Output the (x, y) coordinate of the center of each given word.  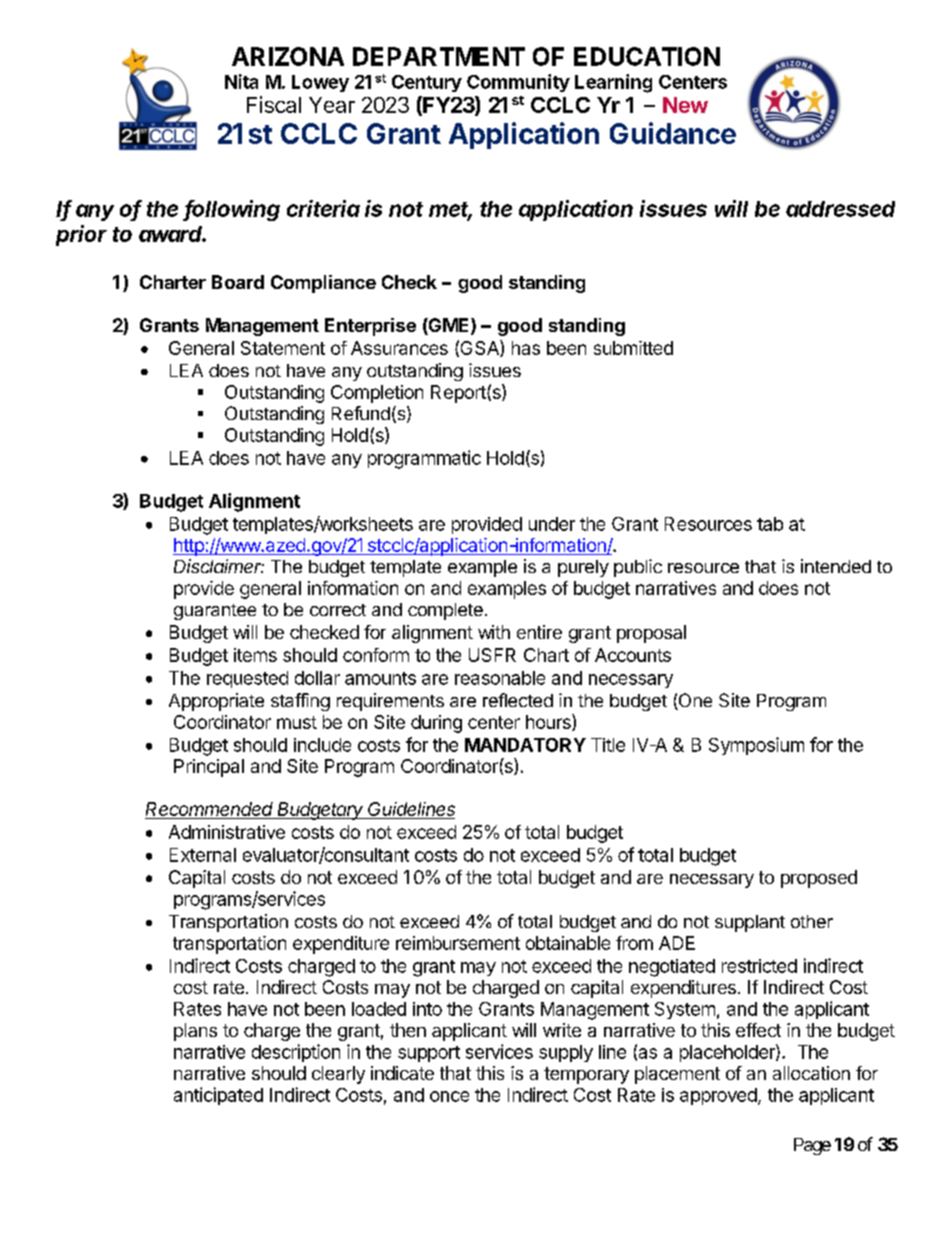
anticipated (218, 1096)
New (685, 105)
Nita (241, 81)
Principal (209, 768)
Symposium (756, 746)
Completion (377, 394)
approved (718, 1096)
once (449, 1096)
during (436, 724)
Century (427, 83)
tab (770, 524)
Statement (283, 348)
